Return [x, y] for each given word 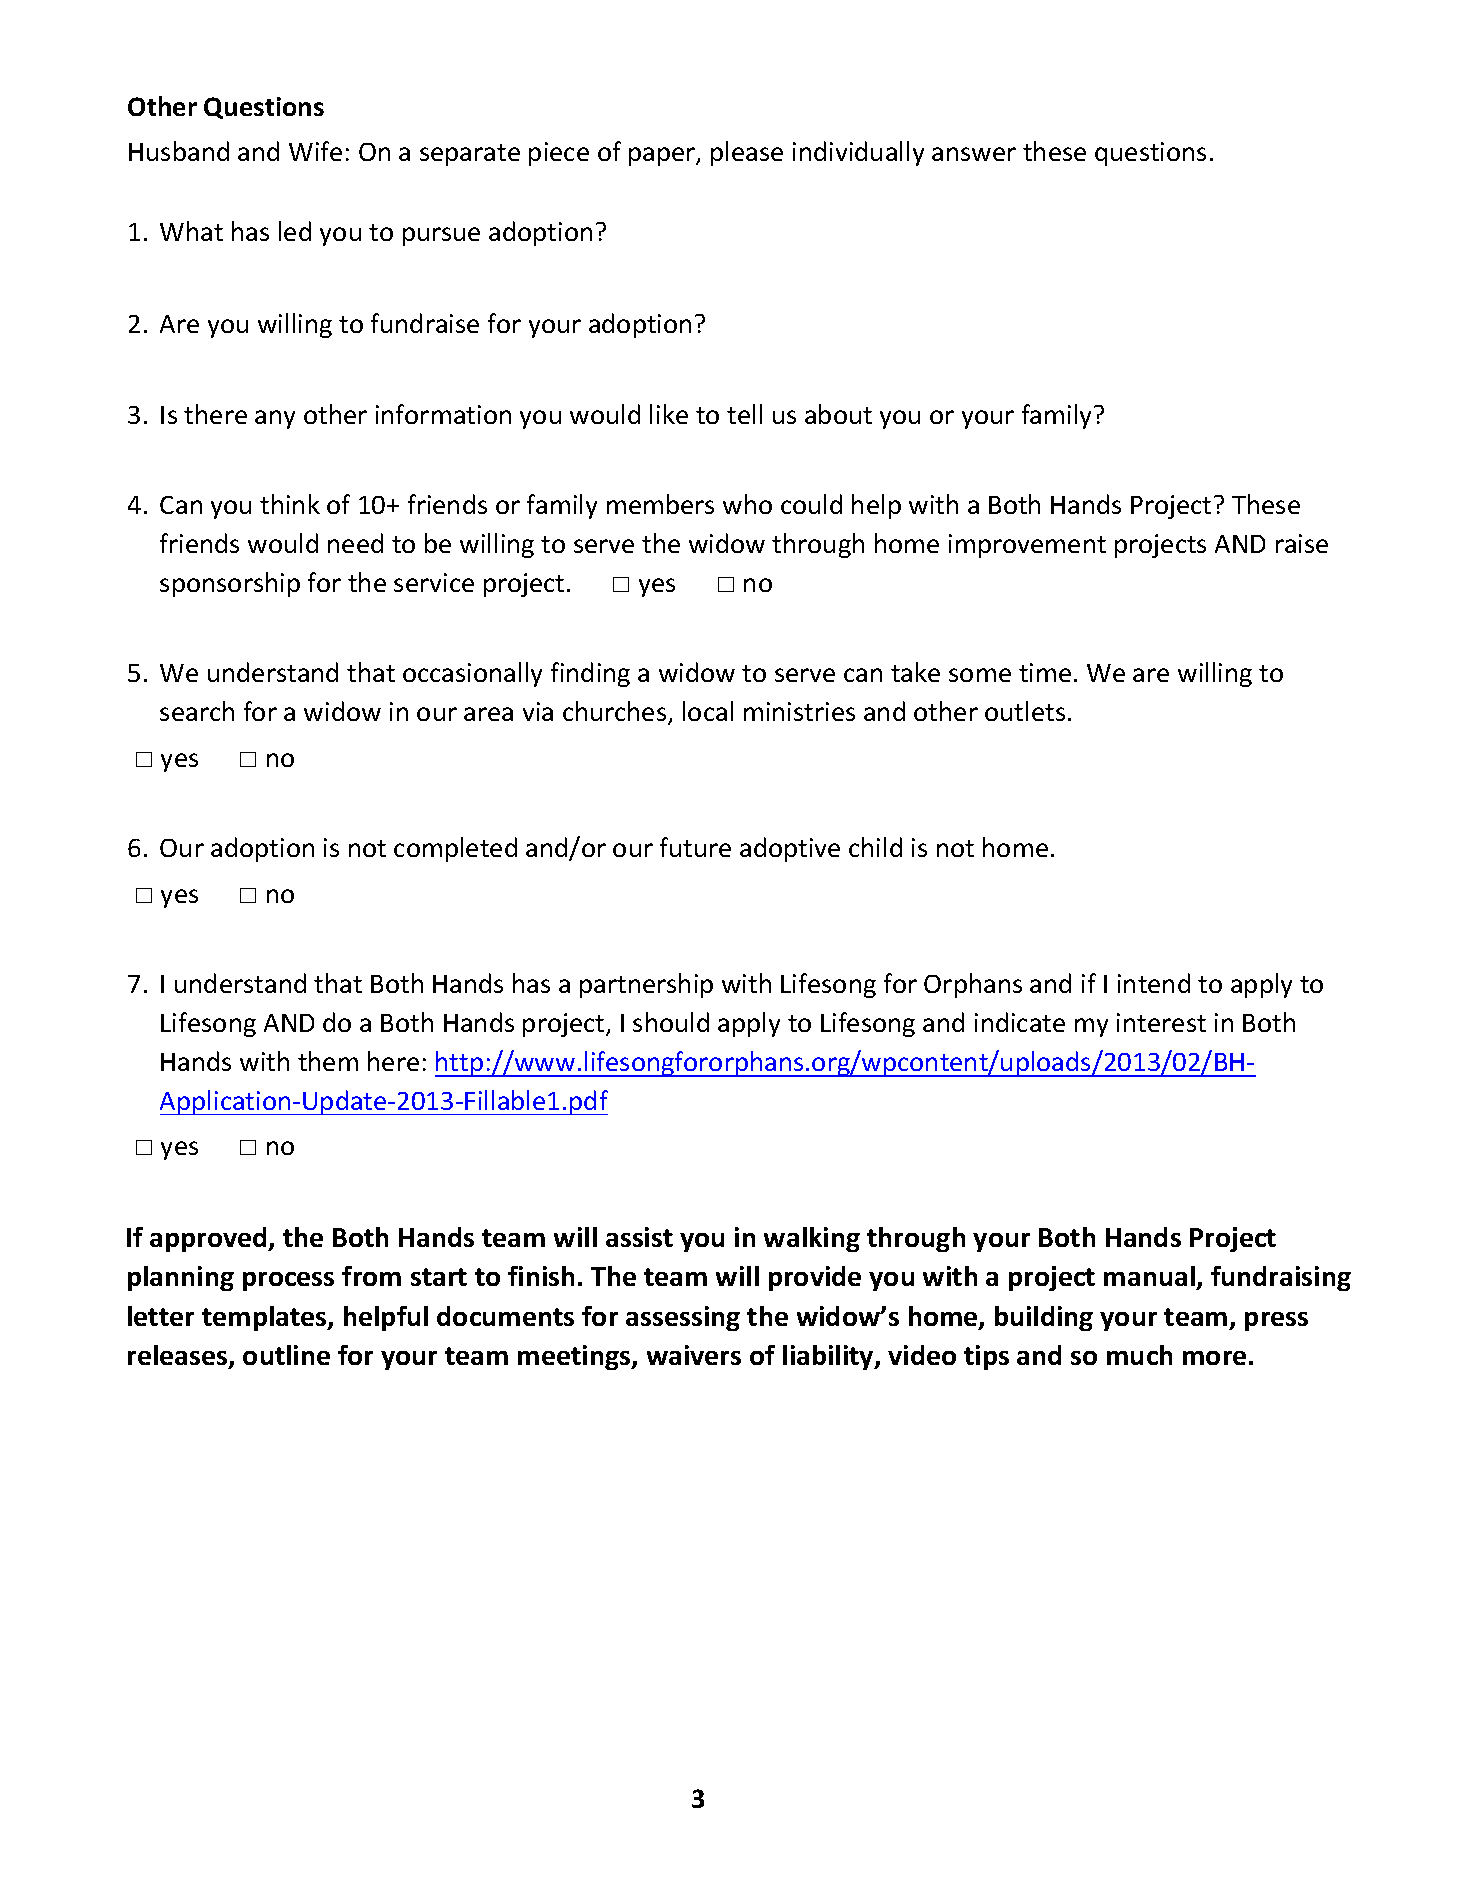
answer [974, 154]
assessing [683, 1318]
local [708, 711]
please [747, 153]
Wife [315, 151]
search [197, 711]
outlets [1025, 711]
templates [265, 1318]
